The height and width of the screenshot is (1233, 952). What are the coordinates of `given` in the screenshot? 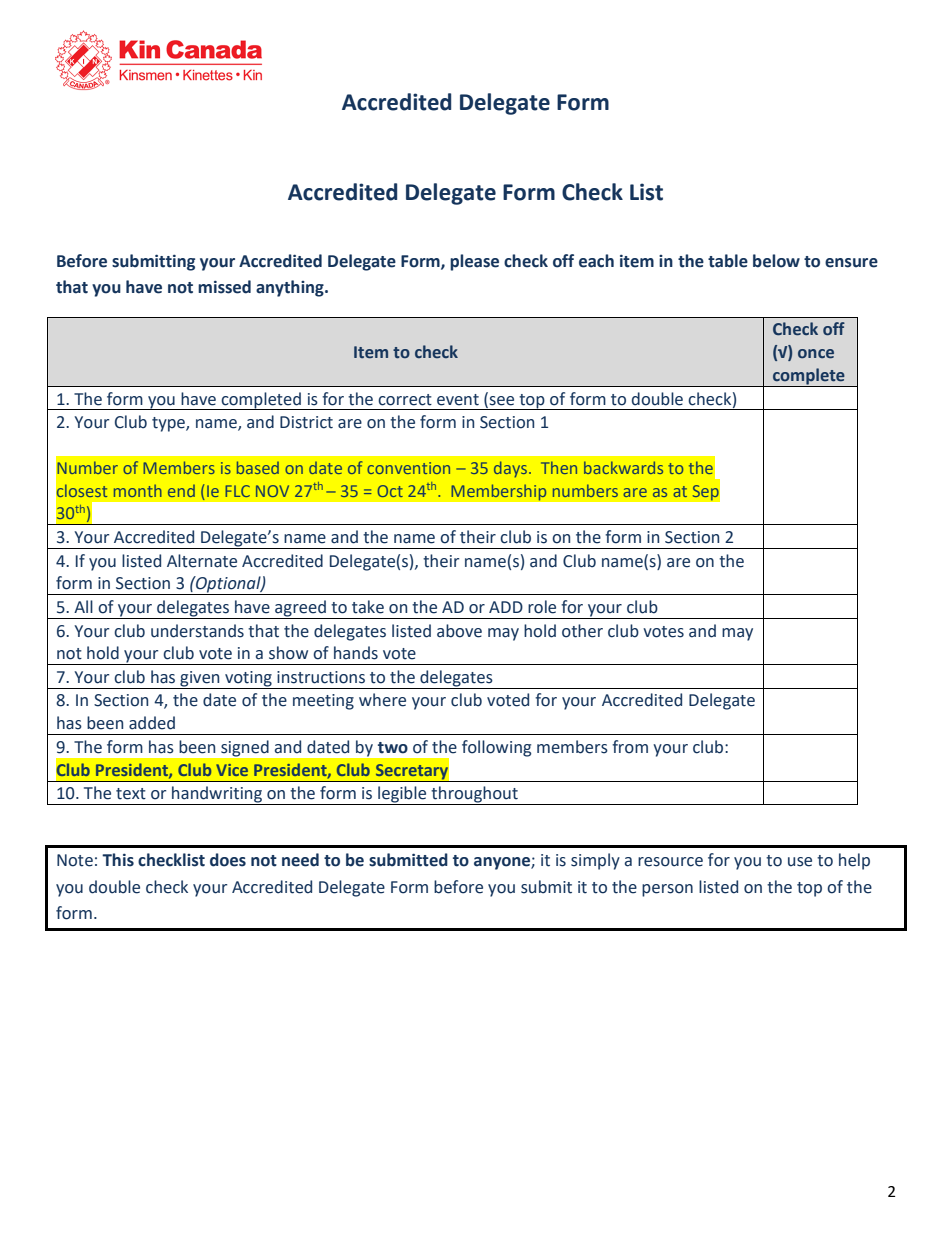 It's located at (200, 680).
